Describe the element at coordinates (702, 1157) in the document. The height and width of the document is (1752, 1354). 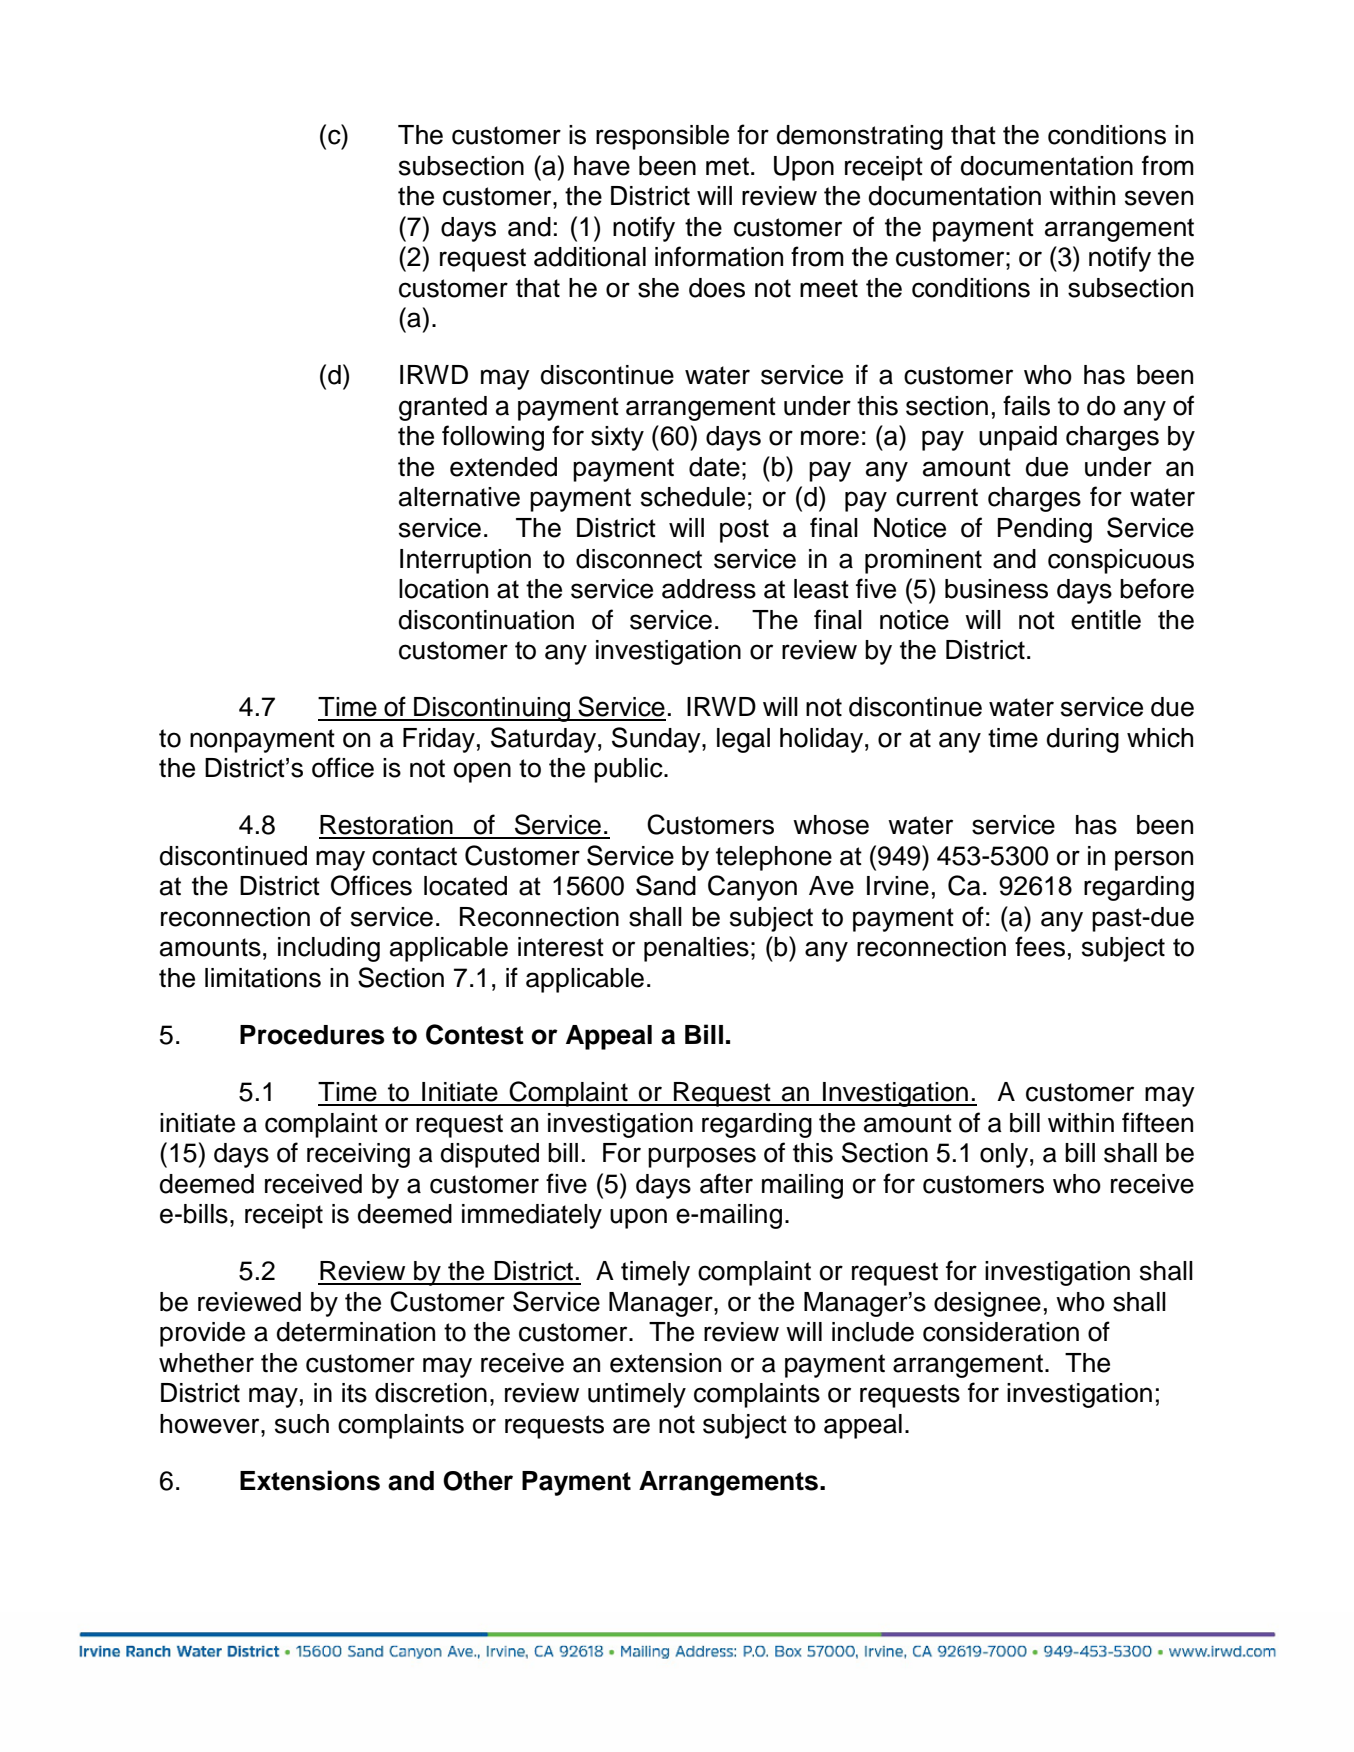
I see `purposes` at that location.
